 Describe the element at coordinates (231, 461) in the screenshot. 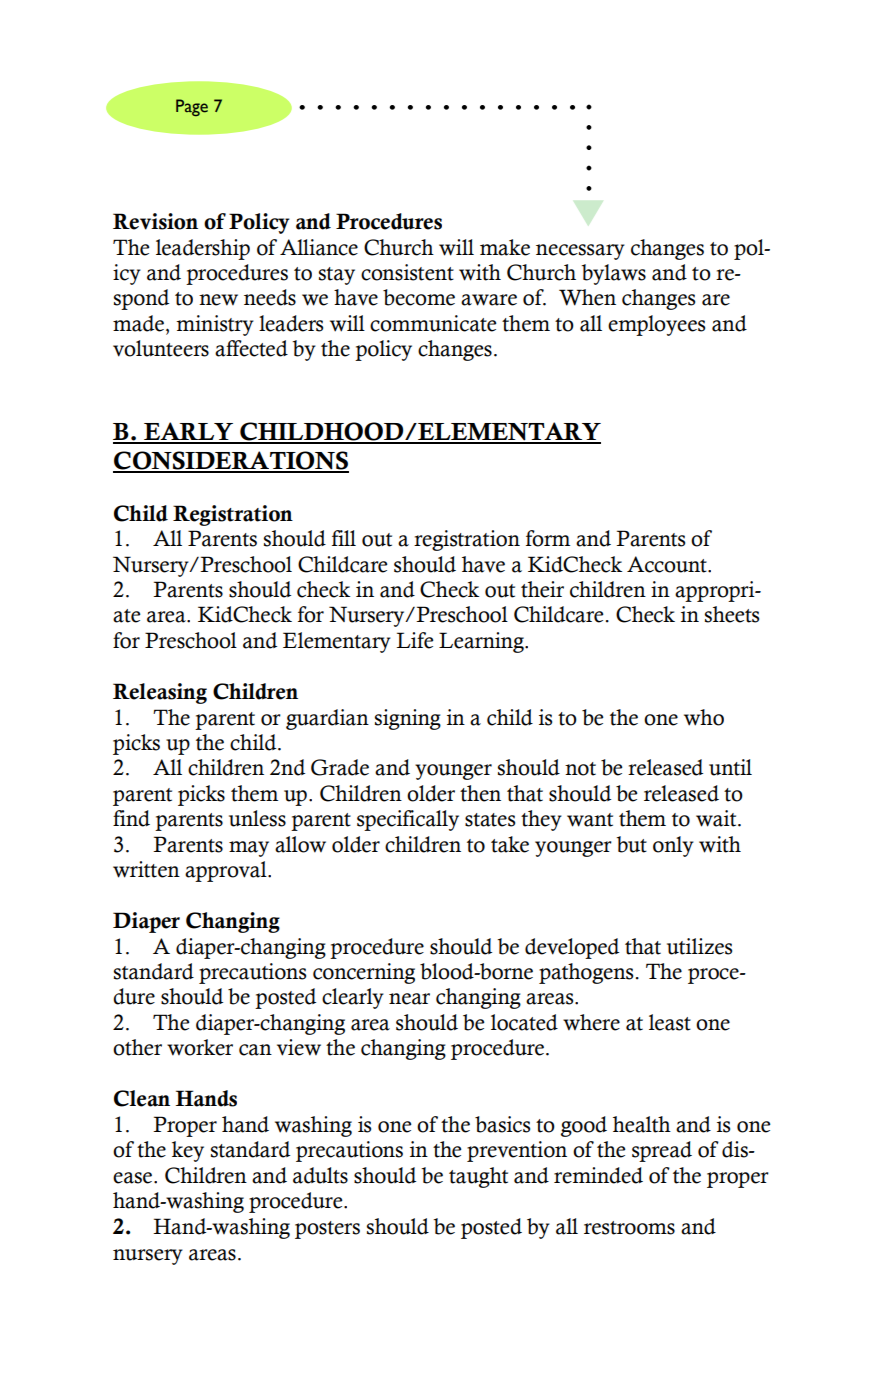

I see `CONSIDERATIONS` at that location.
